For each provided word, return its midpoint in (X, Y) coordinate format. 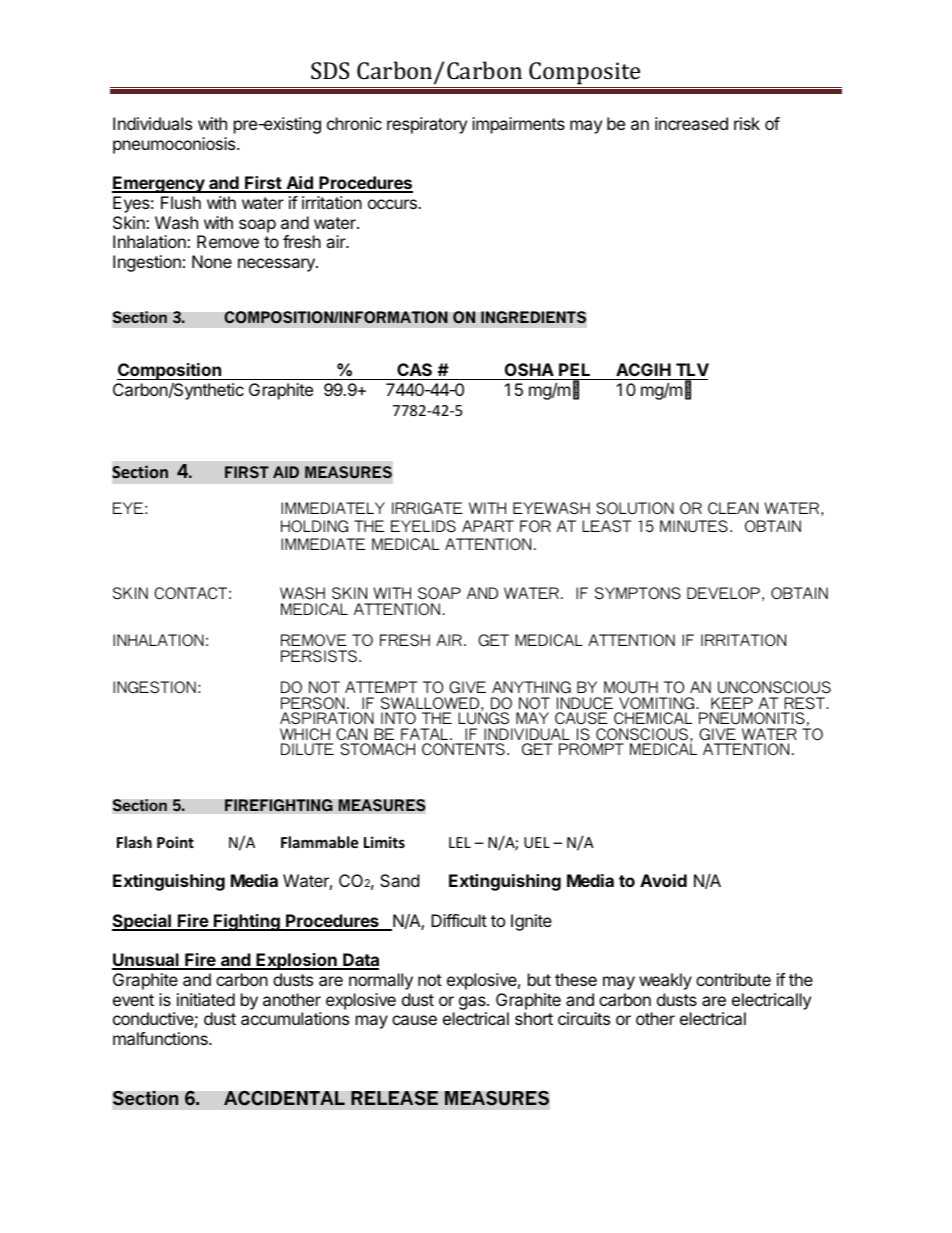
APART (488, 526)
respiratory (427, 125)
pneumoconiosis (175, 145)
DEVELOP (723, 593)
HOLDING (314, 526)
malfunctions (161, 1038)
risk (747, 123)
